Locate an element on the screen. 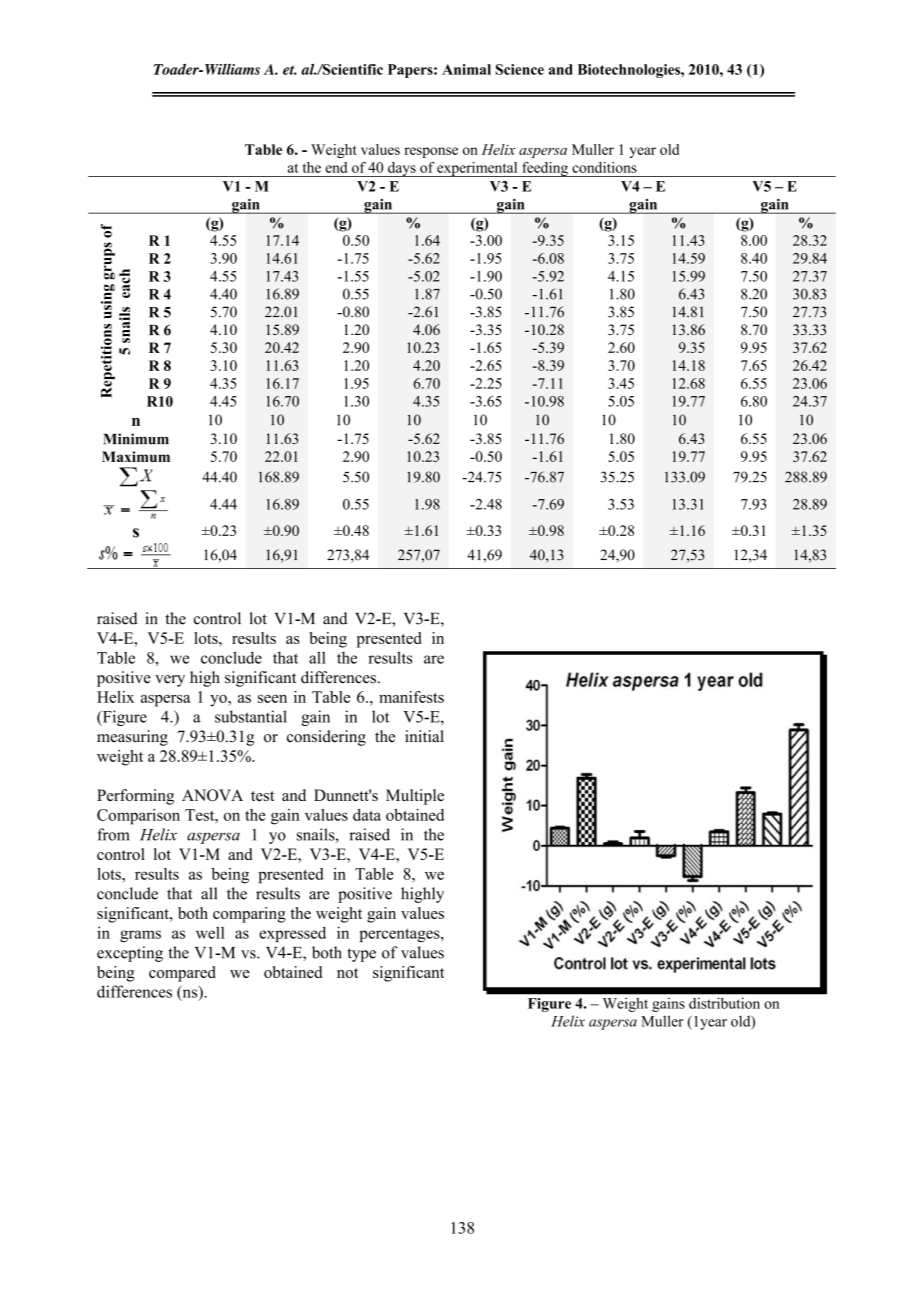 This screenshot has width=924, height=1308. manifests is located at coordinates (411, 697).
